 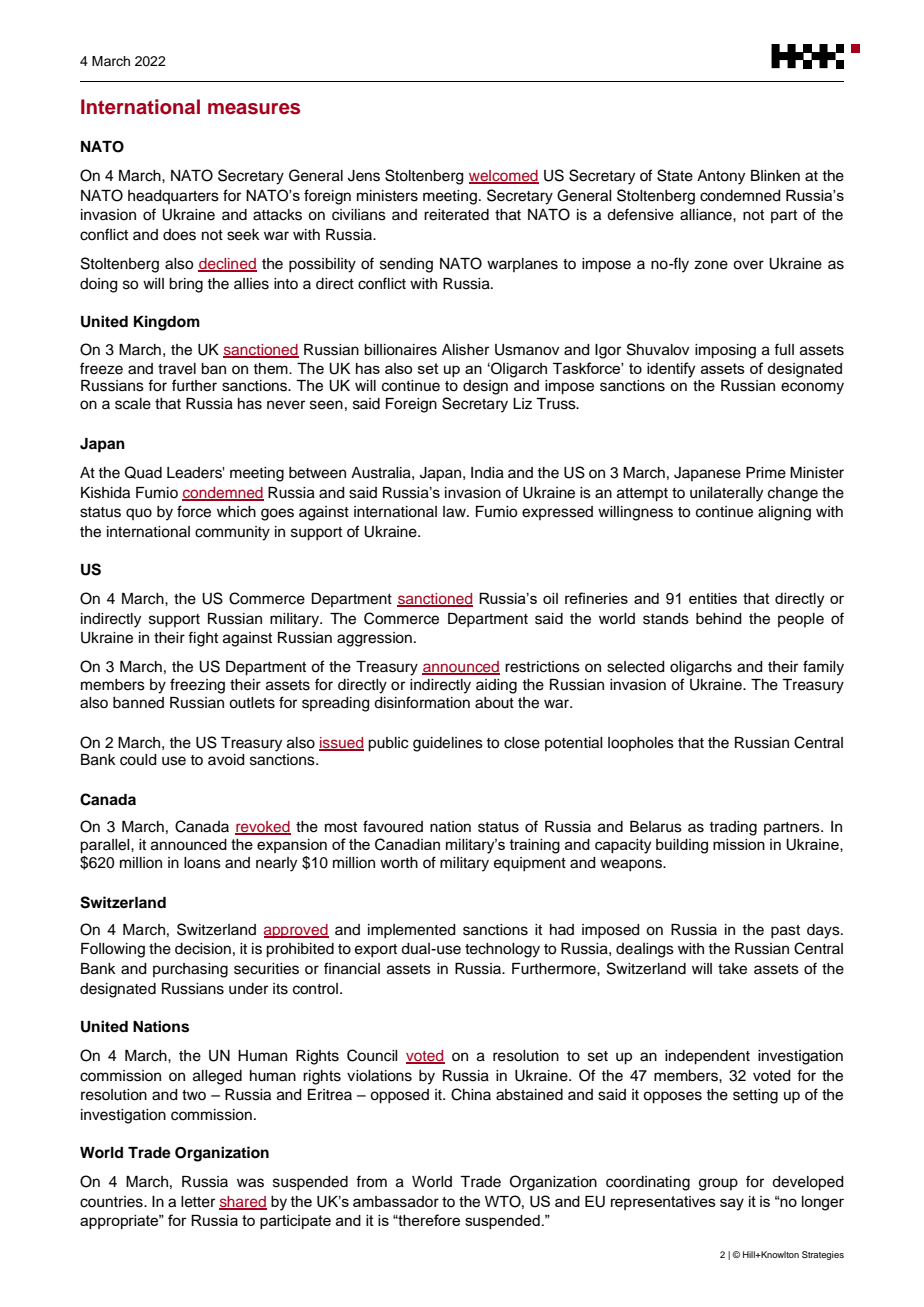 What do you see at coordinates (198, 1202) in the screenshot?
I see `letter` at bounding box center [198, 1202].
